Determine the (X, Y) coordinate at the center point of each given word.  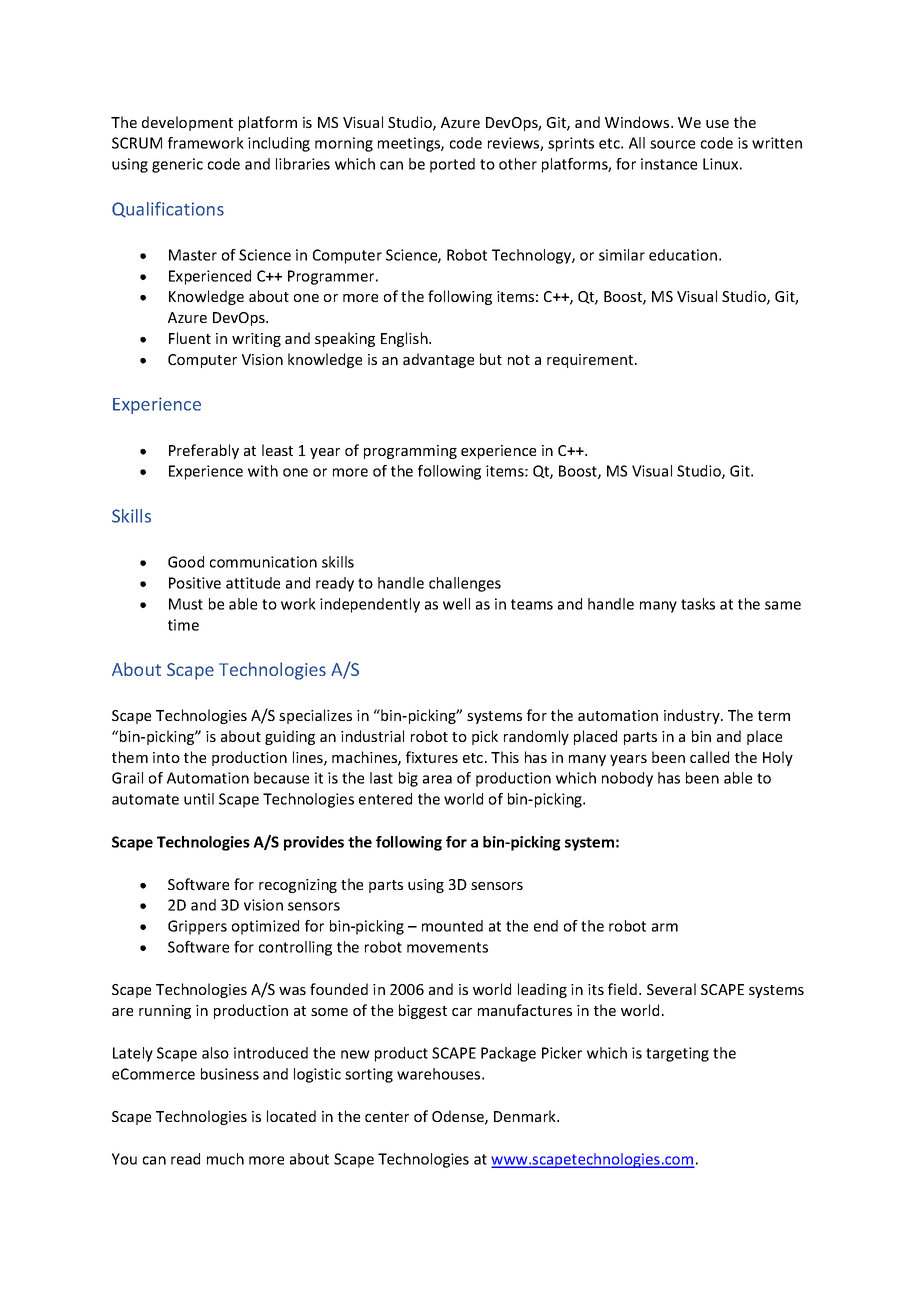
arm (665, 927)
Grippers (197, 927)
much (225, 1159)
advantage (438, 360)
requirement (591, 361)
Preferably (204, 451)
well (456, 604)
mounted (452, 926)
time (183, 625)
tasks (698, 604)
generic (177, 165)
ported (452, 165)
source (672, 144)
